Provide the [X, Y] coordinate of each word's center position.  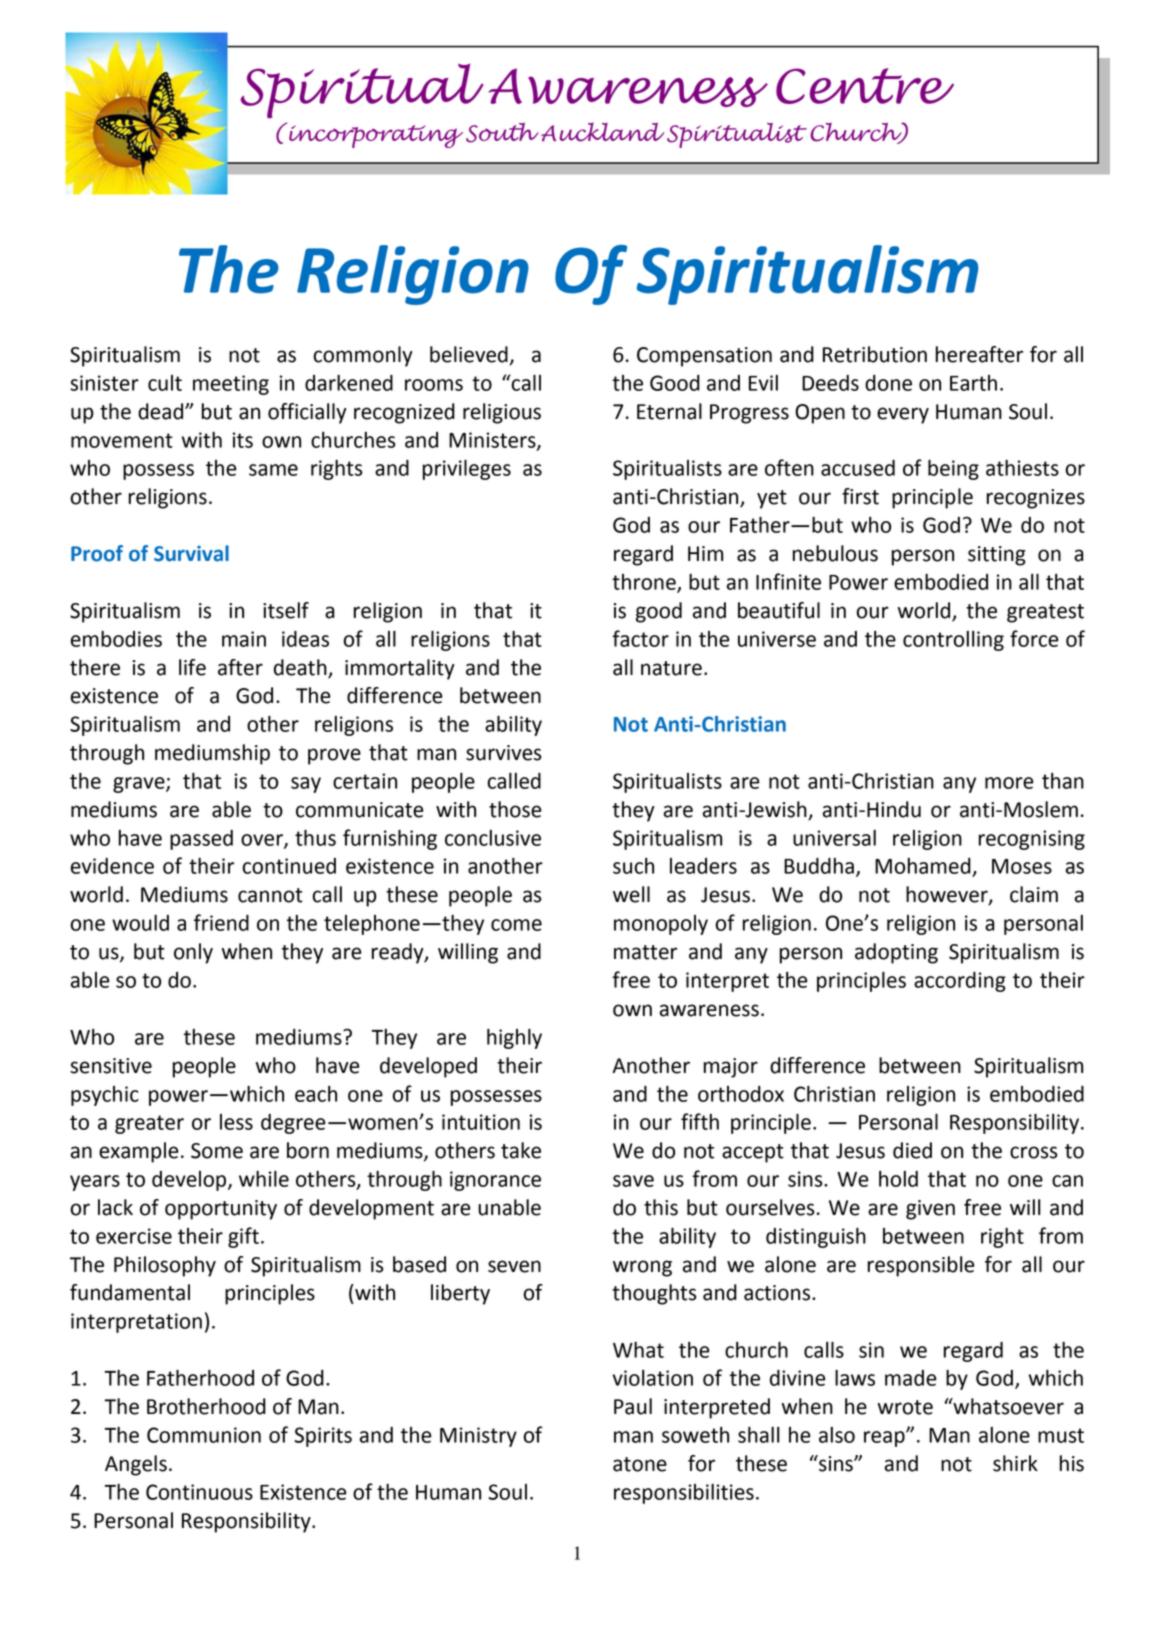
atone [640, 1464]
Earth [973, 383]
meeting [231, 385]
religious [502, 413]
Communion [204, 1435]
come [516, 925]
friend [221, 922]
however [948, 895]
